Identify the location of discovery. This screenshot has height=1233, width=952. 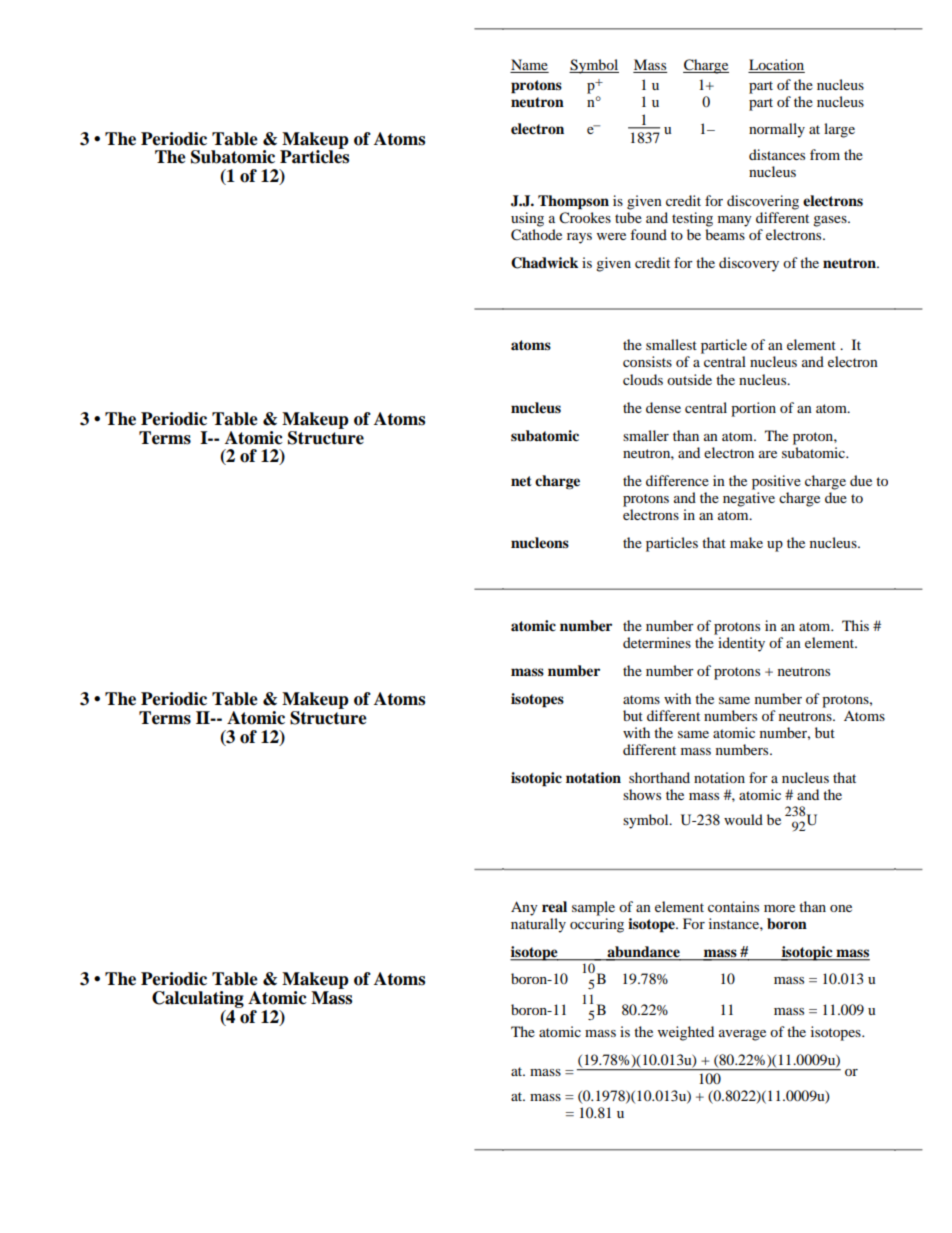
(749, 264).
